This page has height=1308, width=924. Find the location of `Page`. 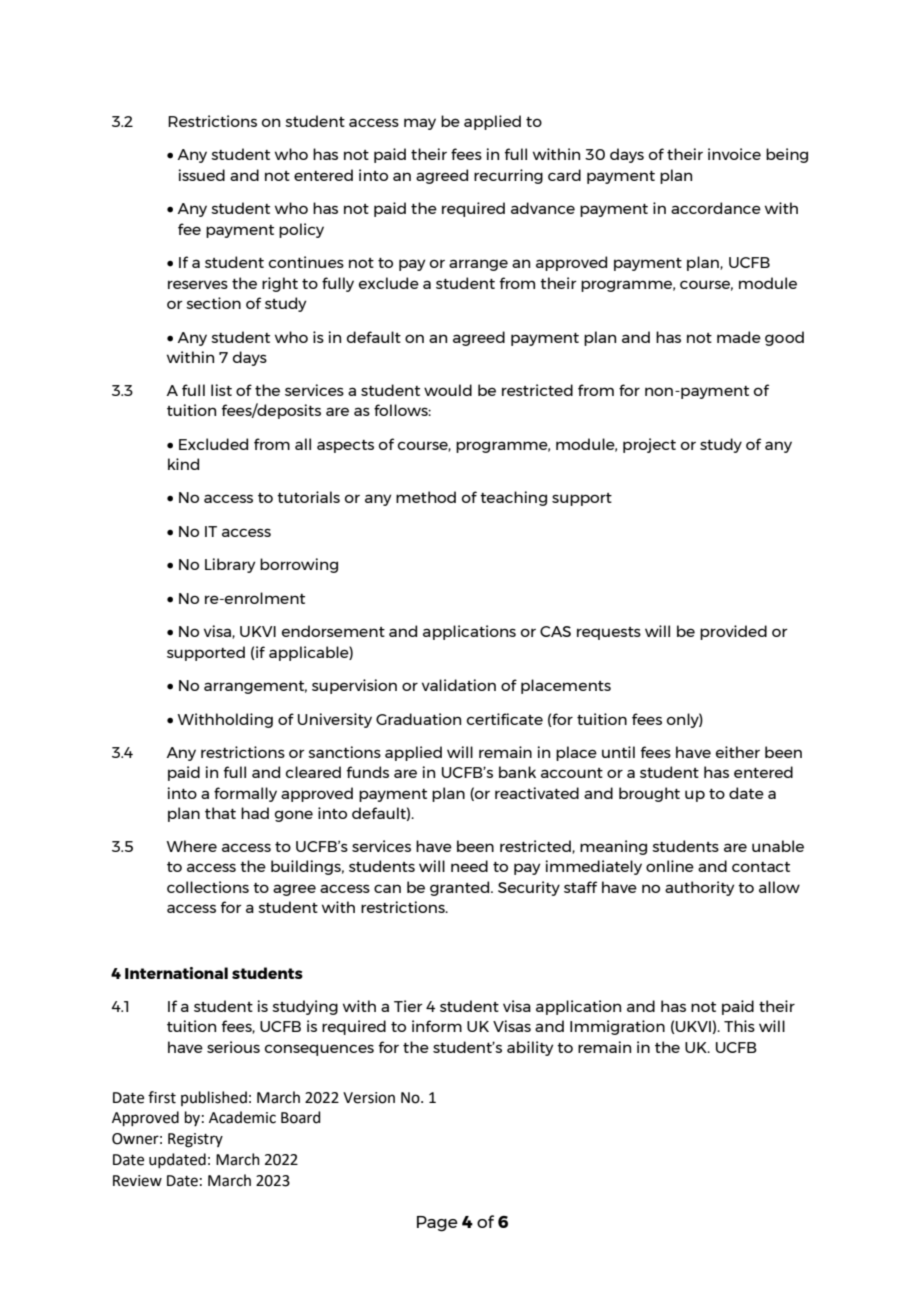

Page is located at coordinates (437, 1224).
